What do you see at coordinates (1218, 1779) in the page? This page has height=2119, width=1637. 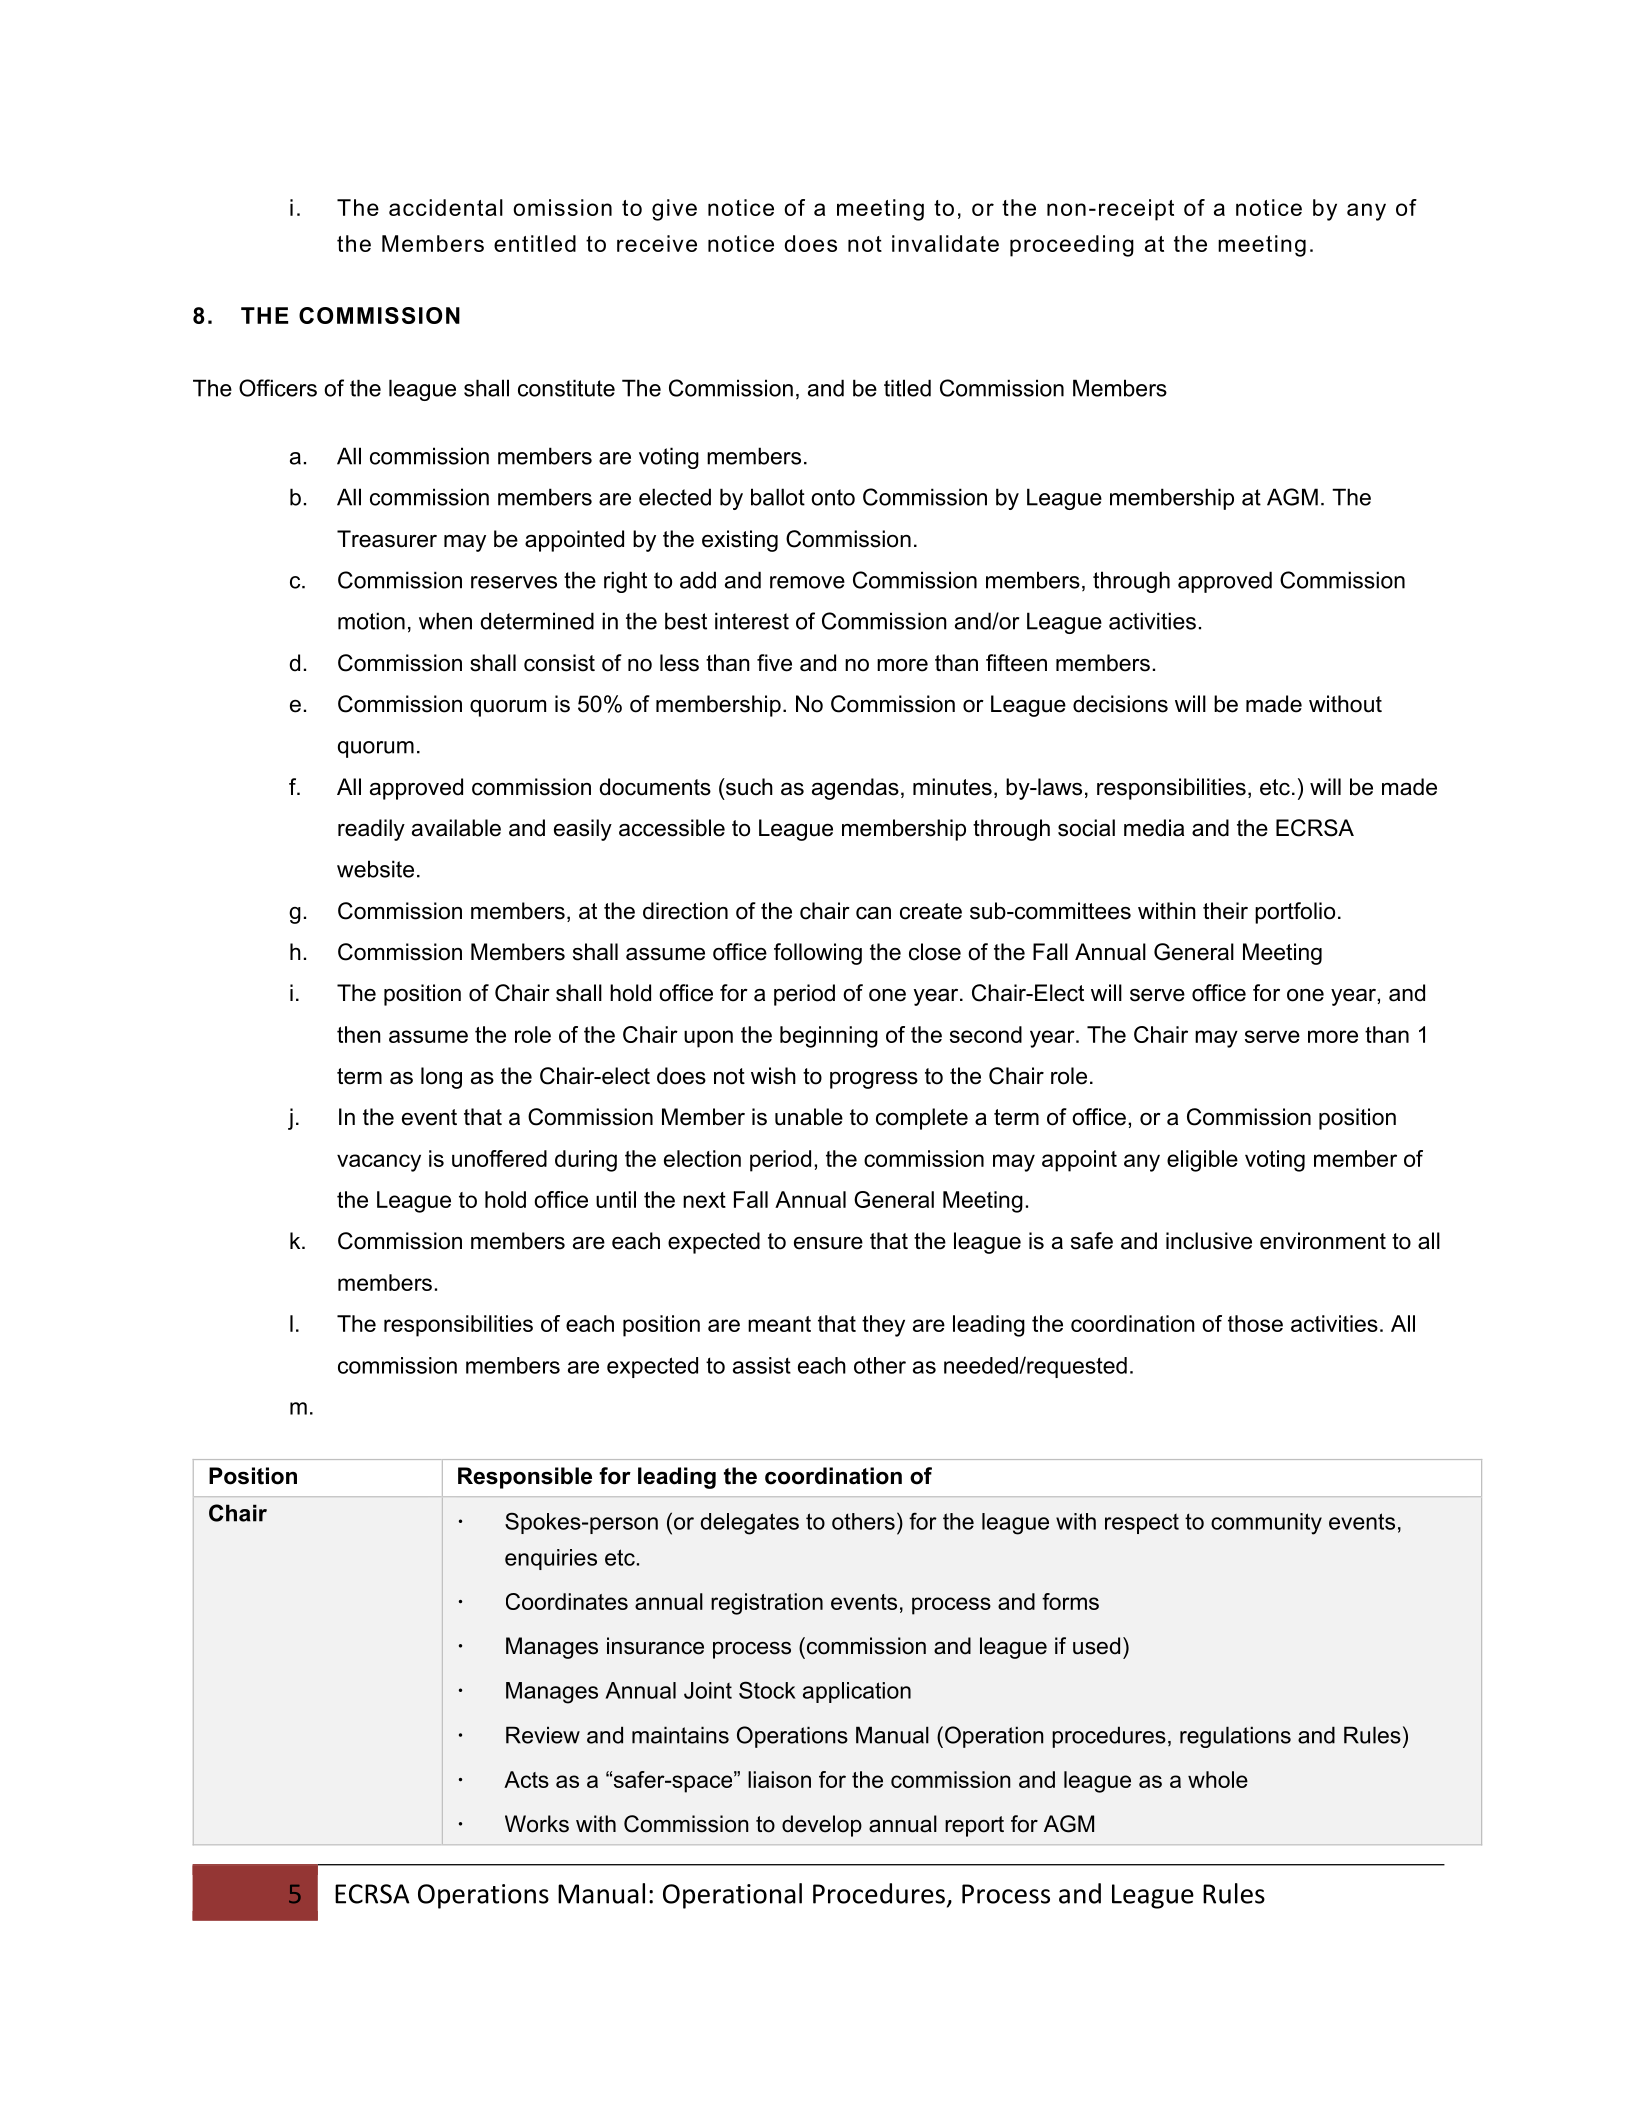 I see `whole` at bounding box center [1218, 1779].
